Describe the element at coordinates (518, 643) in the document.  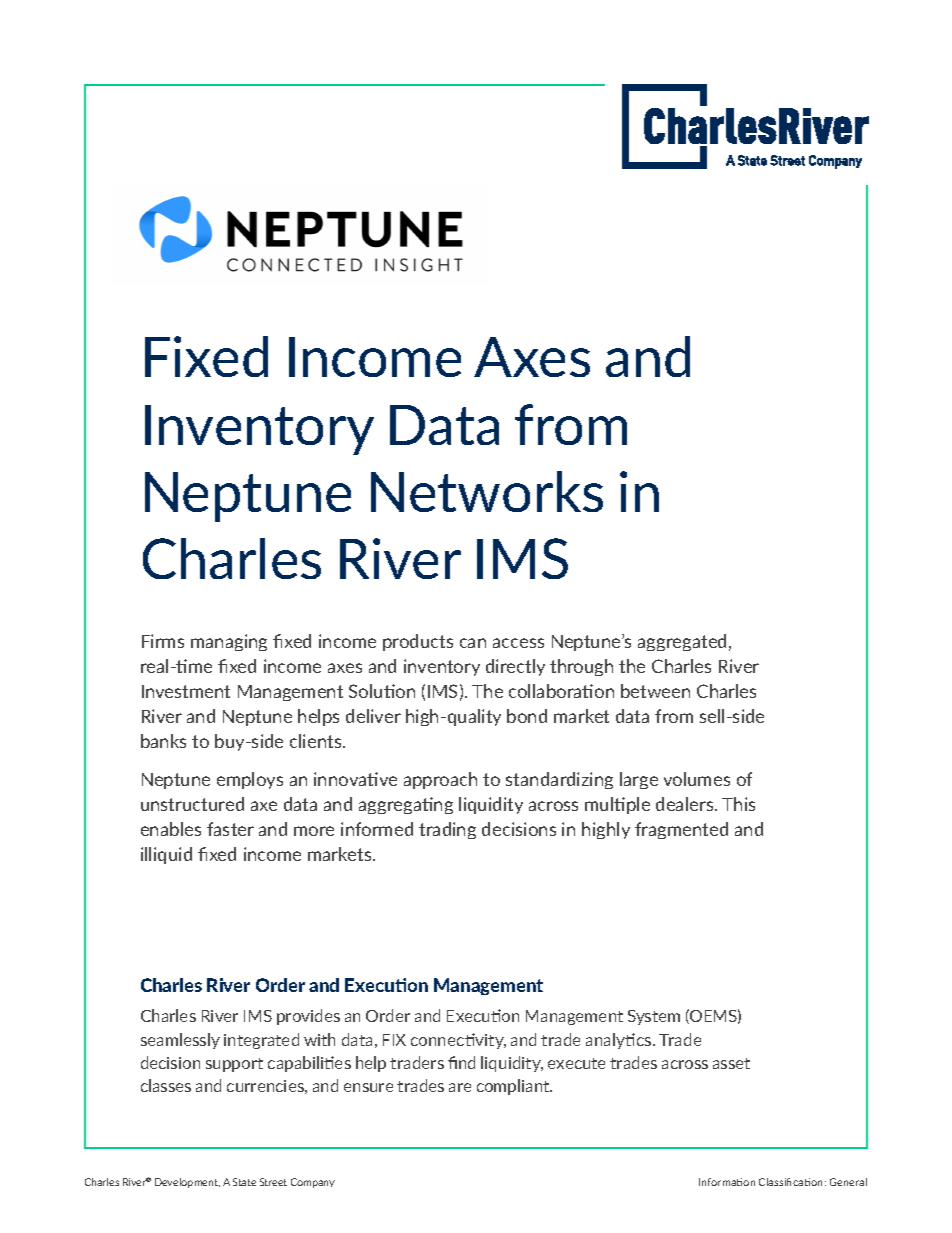
I see `access` at that location.
